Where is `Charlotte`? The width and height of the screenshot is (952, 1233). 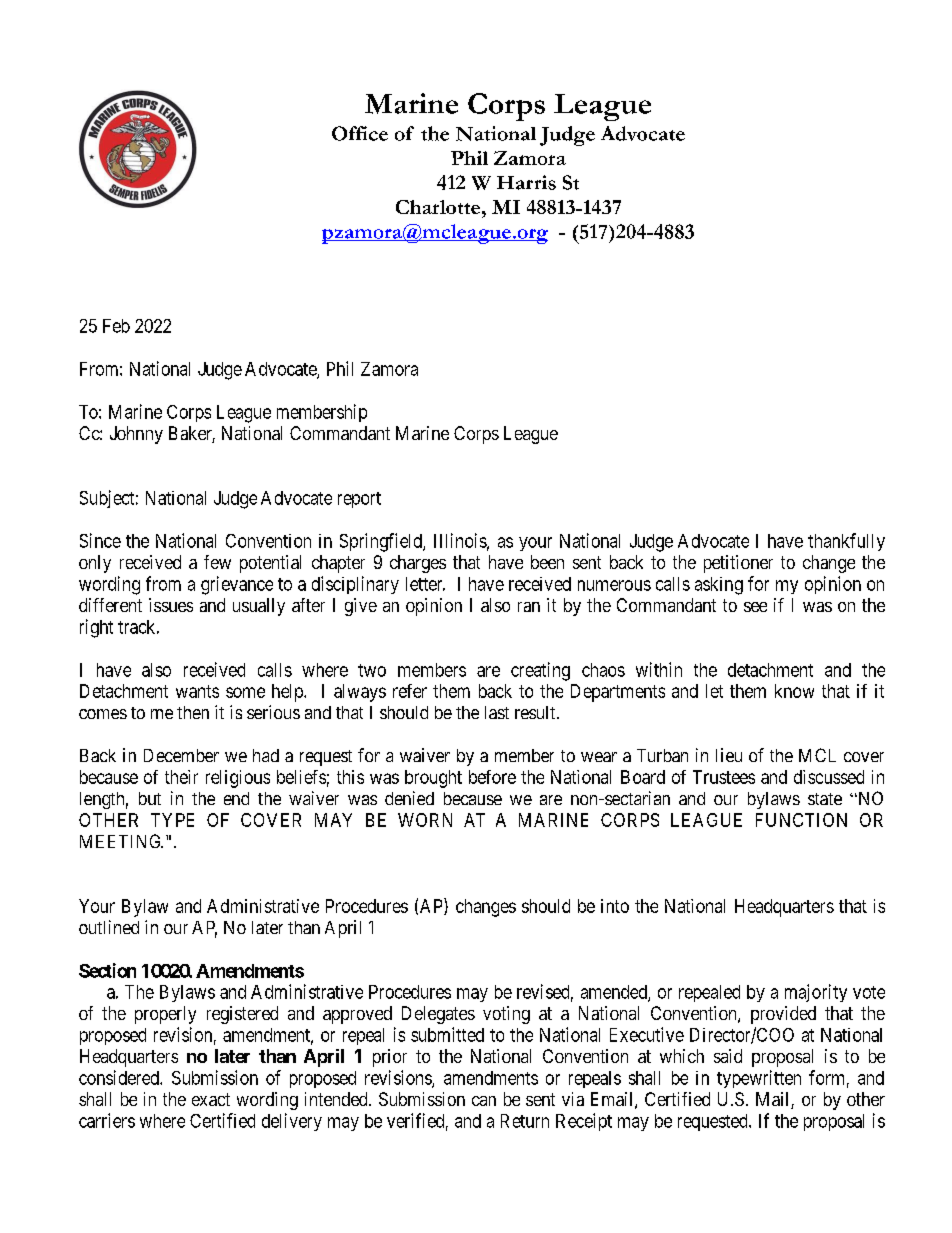 Charlotte is located at coordinates (439, 207).
